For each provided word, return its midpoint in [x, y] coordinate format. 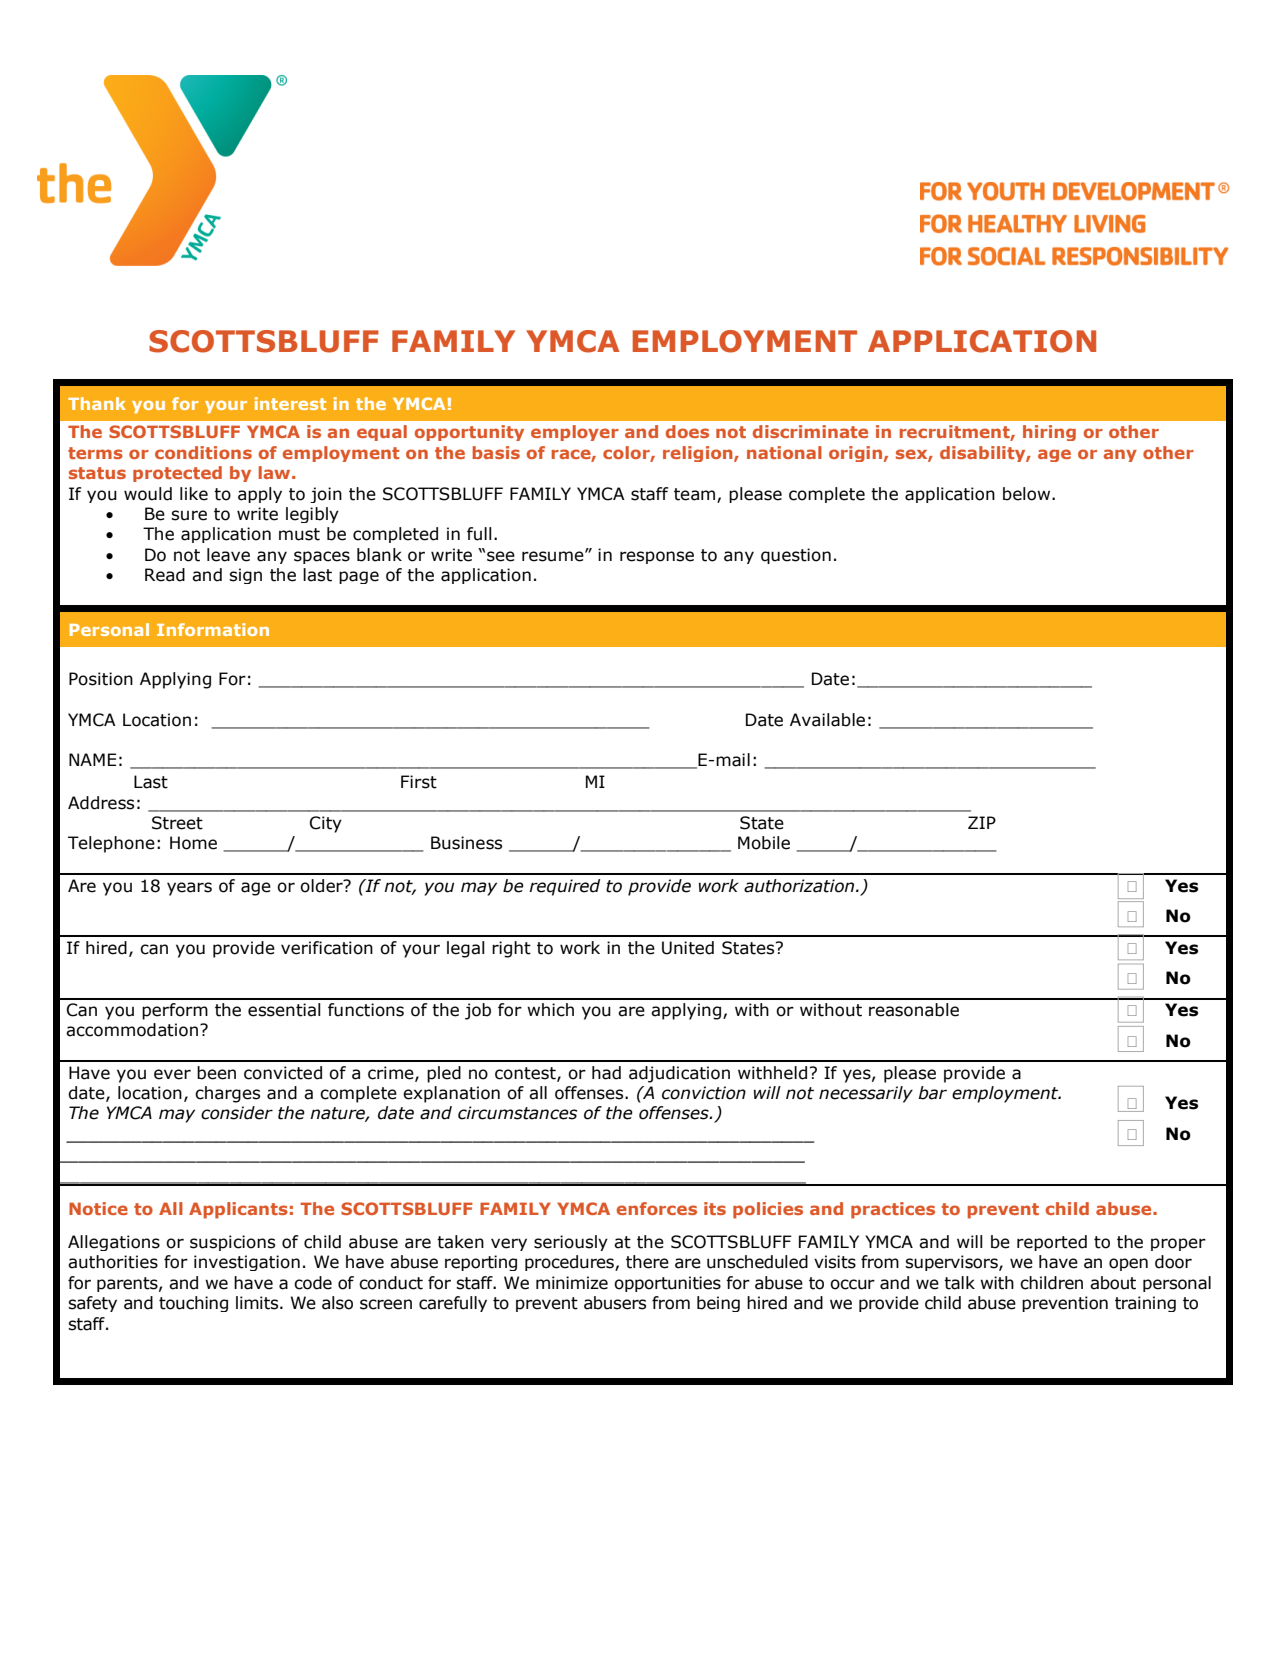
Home [193, 843]
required [564, 887]
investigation [247, 1263]
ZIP [982, 822]
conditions [203, 452]
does [687, 431]
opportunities [667, 1284]
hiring [1049, 433]
